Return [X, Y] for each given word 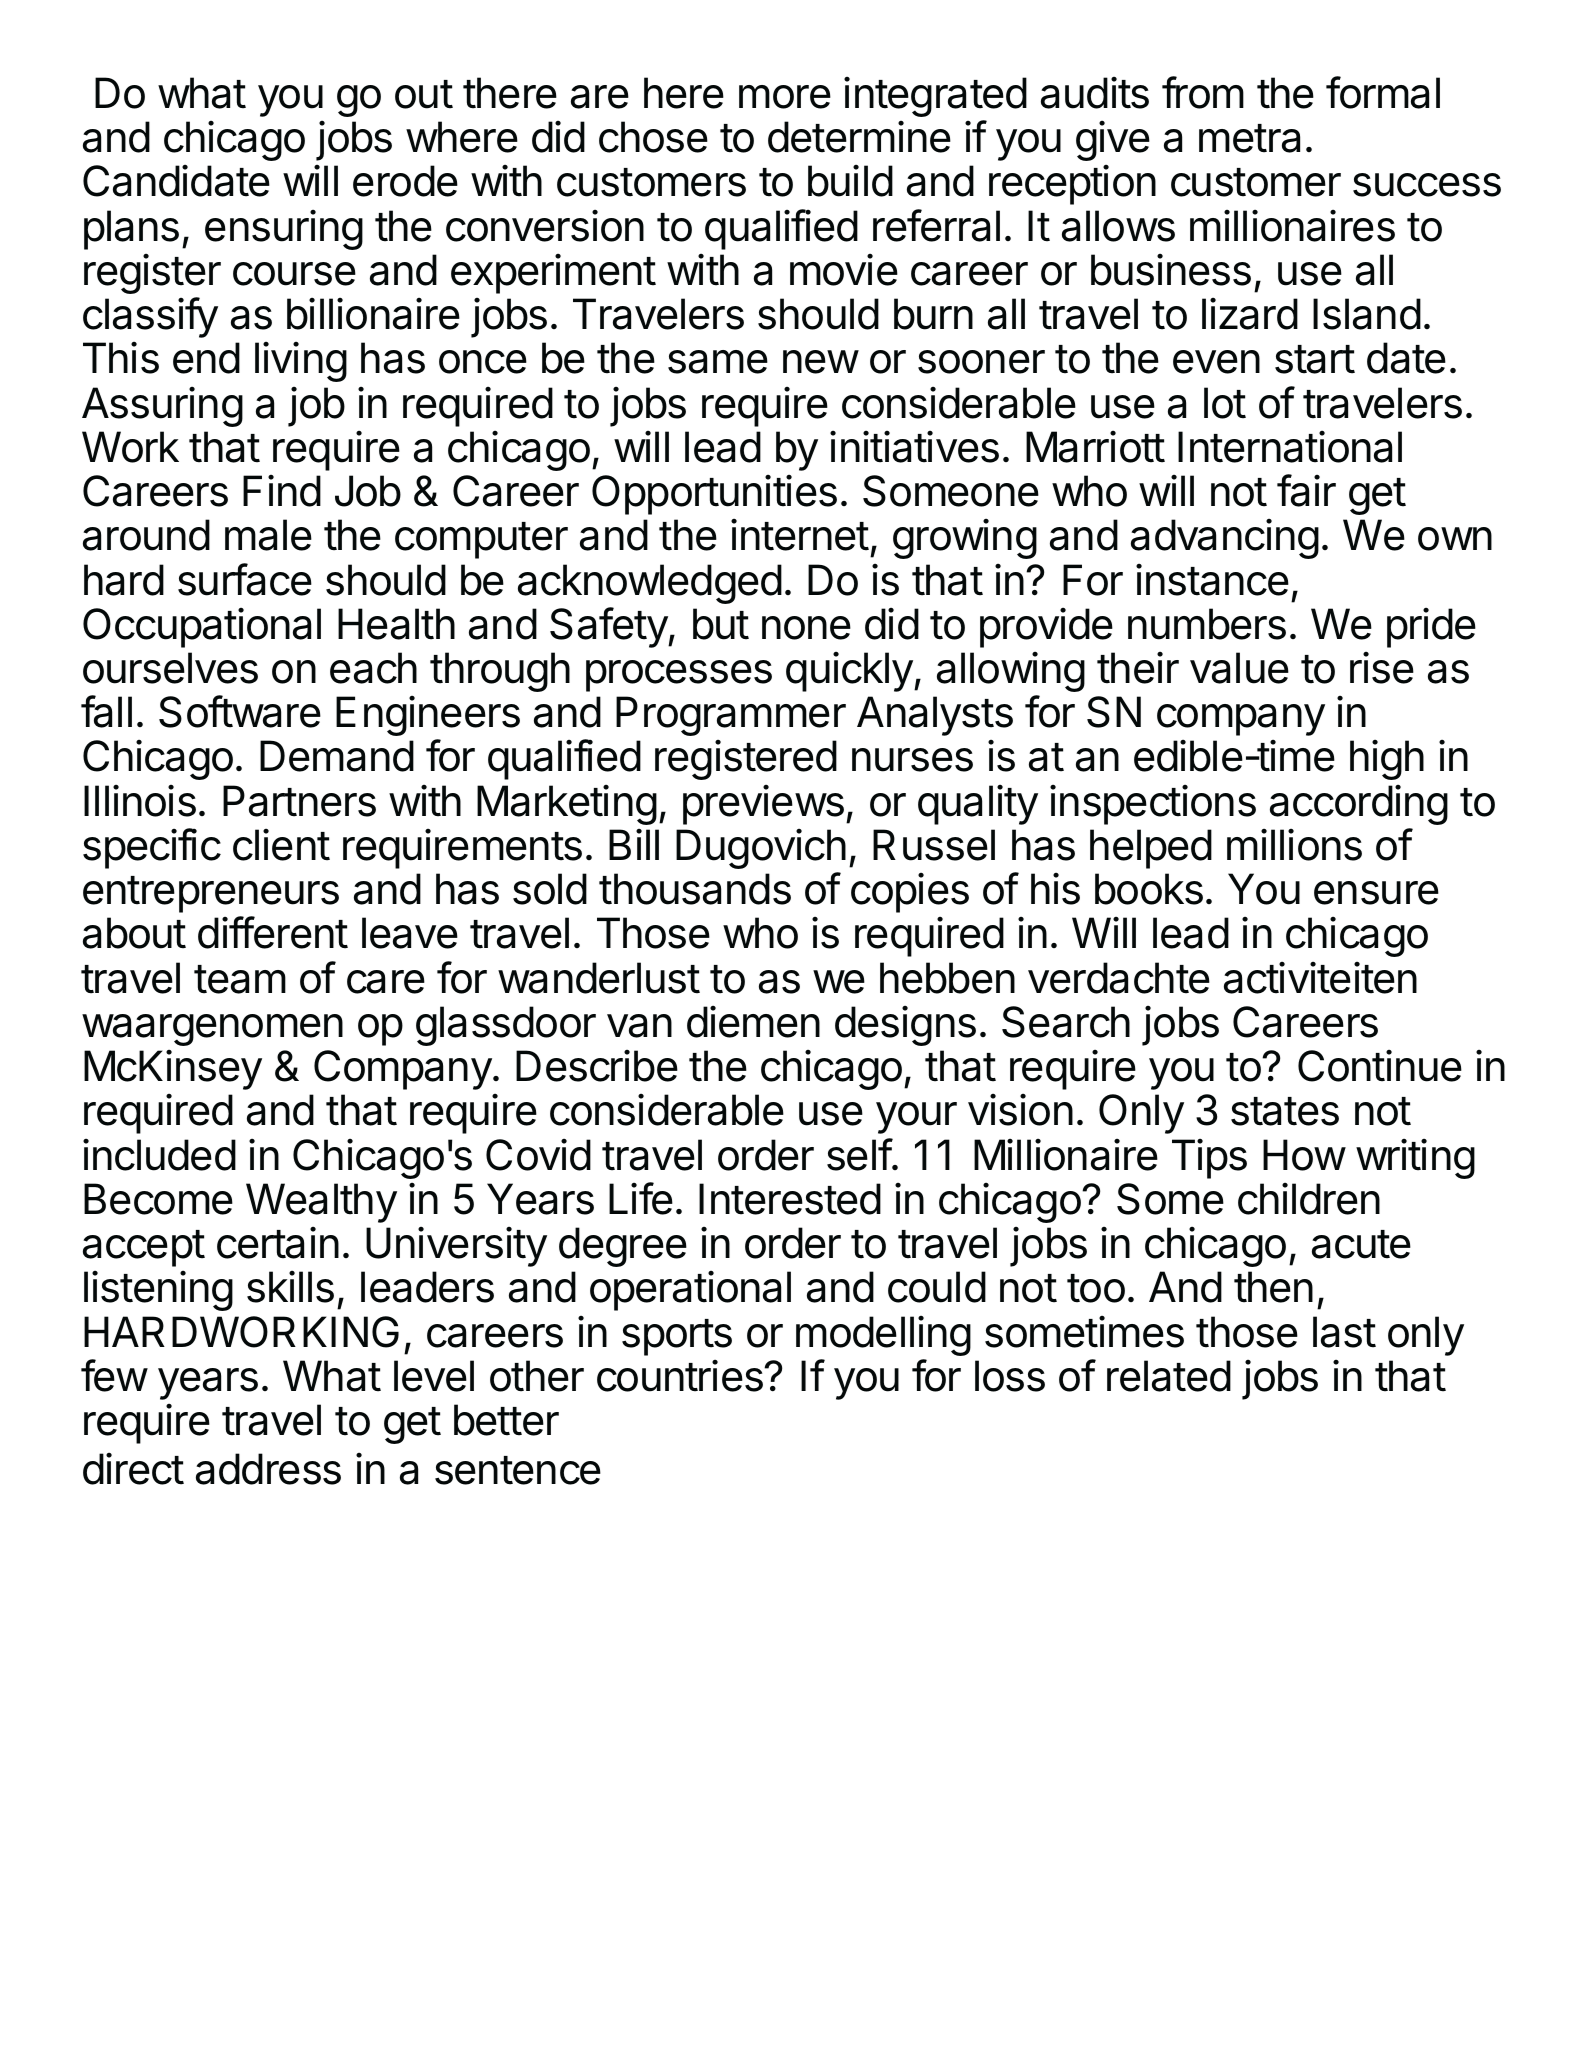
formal [1383, 92]
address [268, 1469]
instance [1212, 580]
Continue [1380, 1066]
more [785, 97]
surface [245, 579]
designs [905, 1026]
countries [681, 1376]
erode [405, 181]
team [240, 979]
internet [800, 535]
